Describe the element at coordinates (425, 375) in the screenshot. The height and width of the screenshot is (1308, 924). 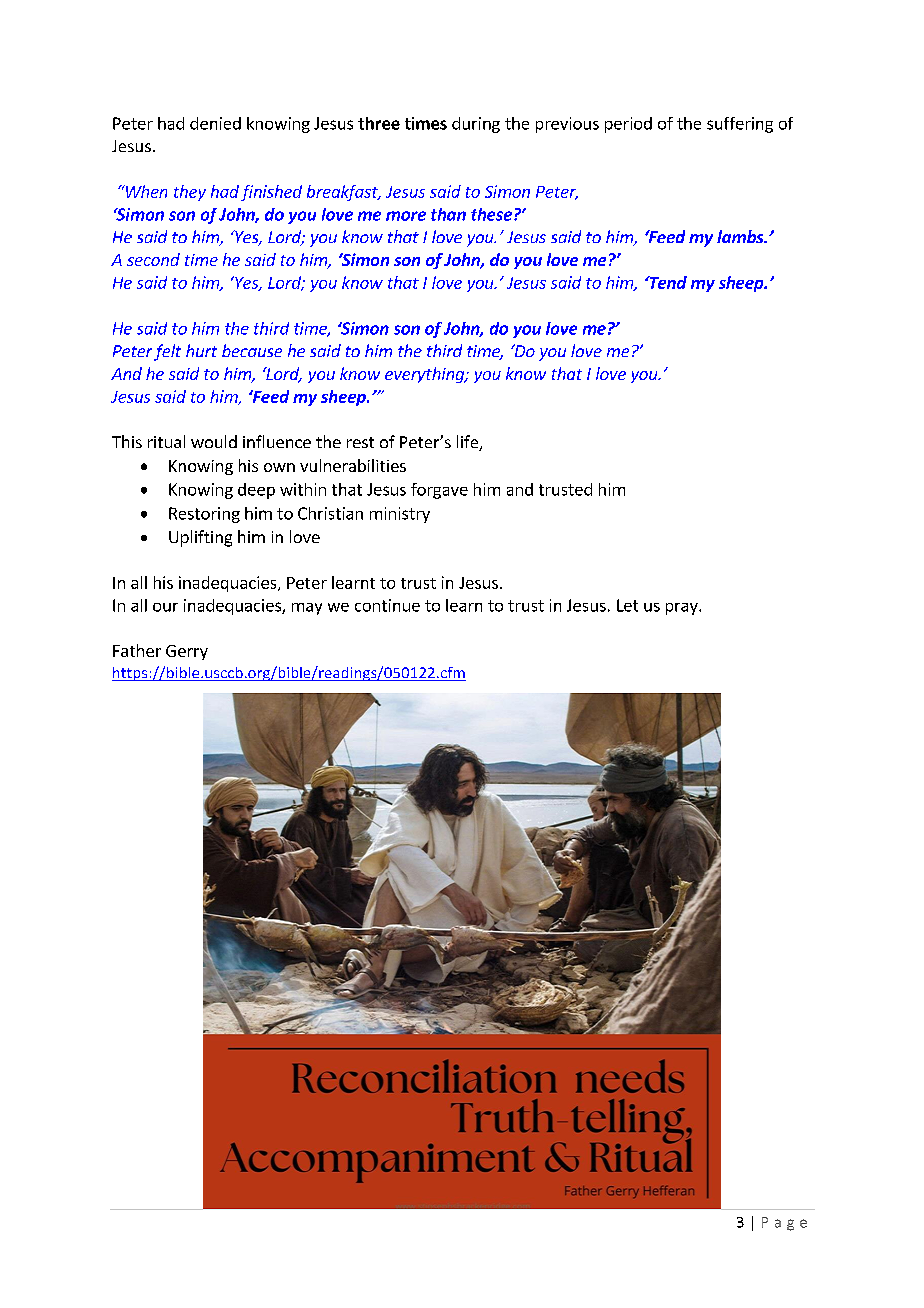
I see `everything` at that location.
